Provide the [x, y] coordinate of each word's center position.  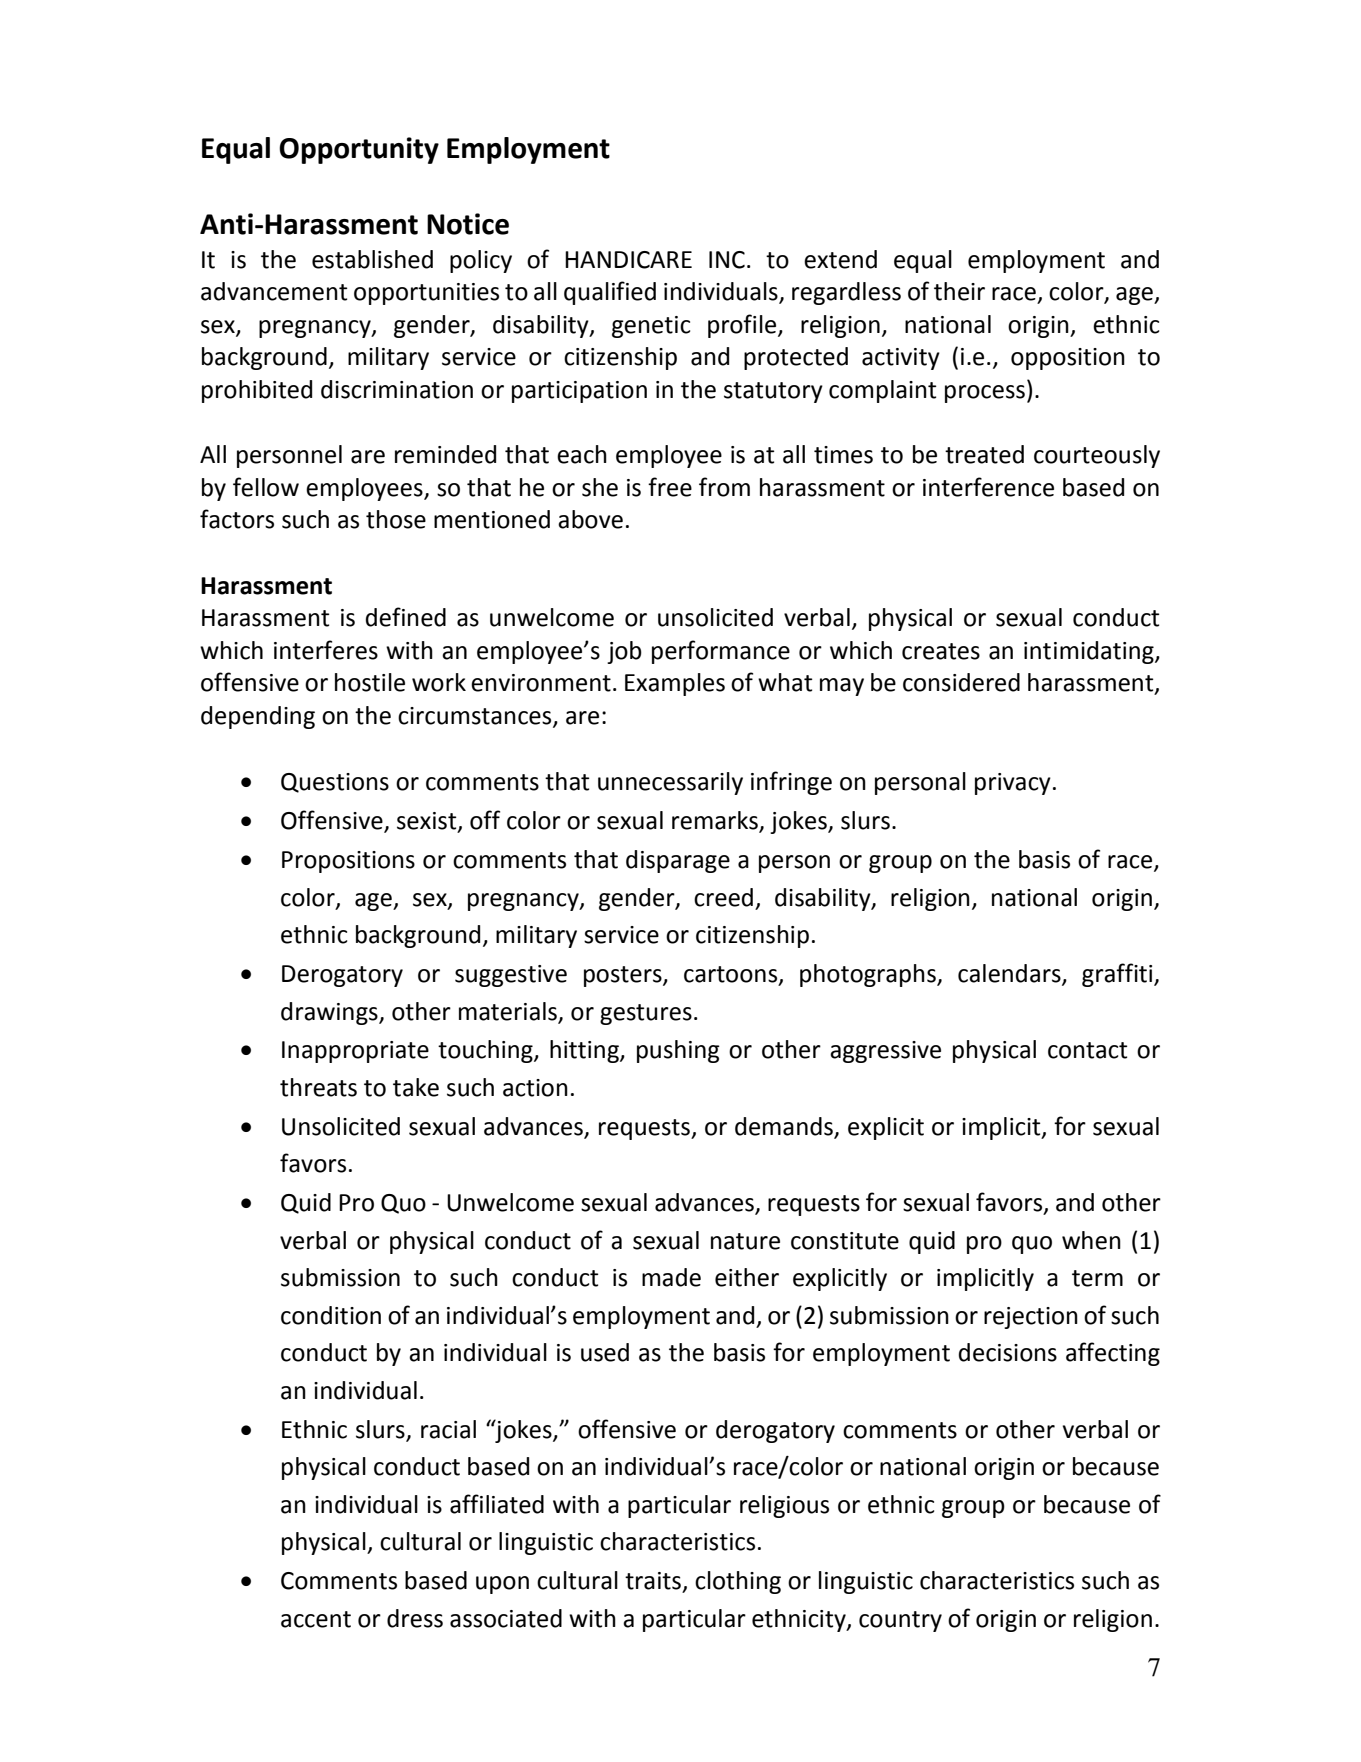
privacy [1013, 784]
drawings [330, 1013]
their [959, 291]
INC [727, 260]
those [396, 519]
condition [331, 1315]
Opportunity [359, 150]
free [670, 487]
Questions [335, 783]
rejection [1031, 1318]
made [671, 1277]
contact [1087, 1050]
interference [988, 487]
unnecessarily [670, 783]
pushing [678, 1051]
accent [316, 1619]
